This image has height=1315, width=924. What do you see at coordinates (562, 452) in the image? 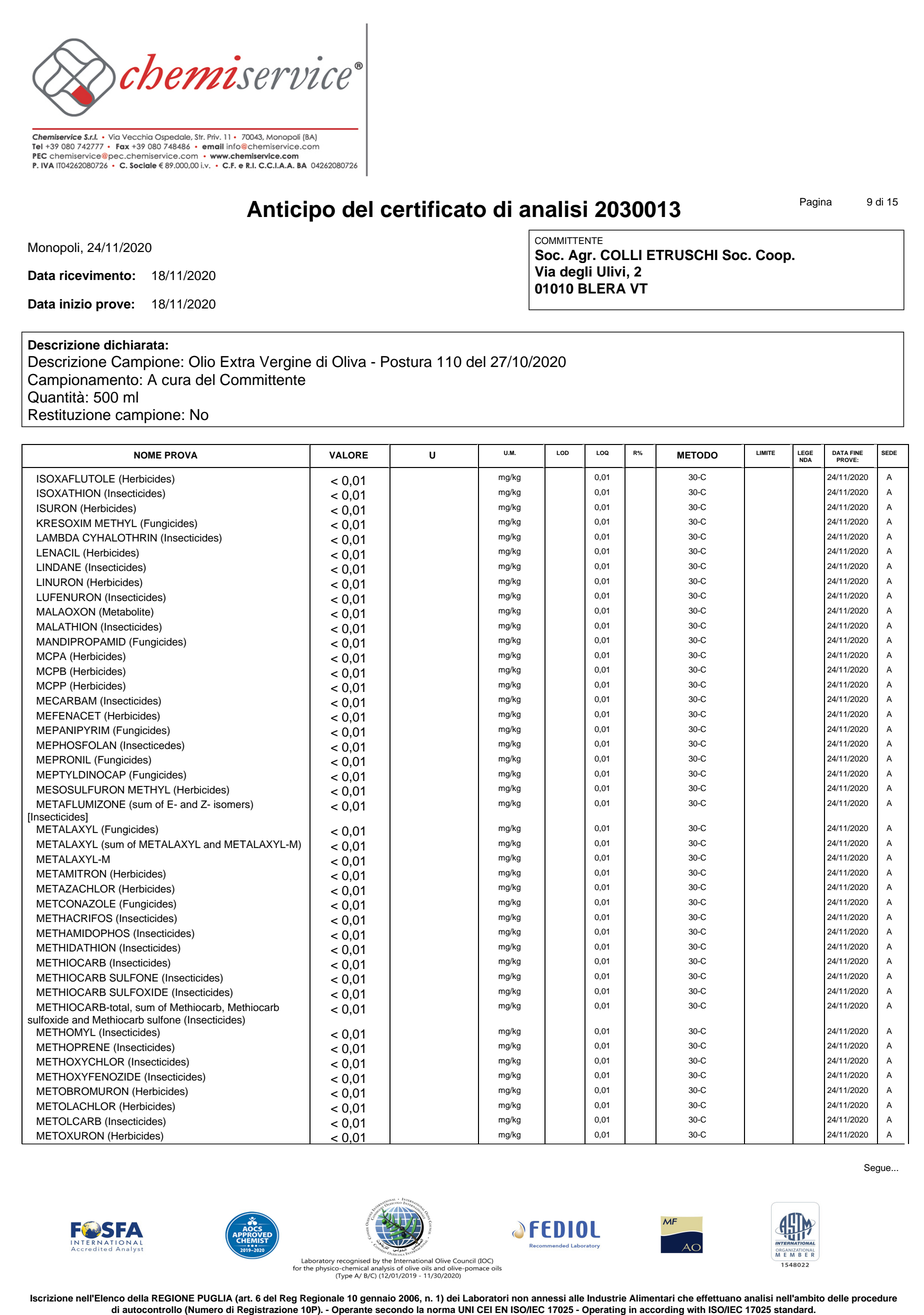
I see `LOD` at bounding box center [562, 452].
